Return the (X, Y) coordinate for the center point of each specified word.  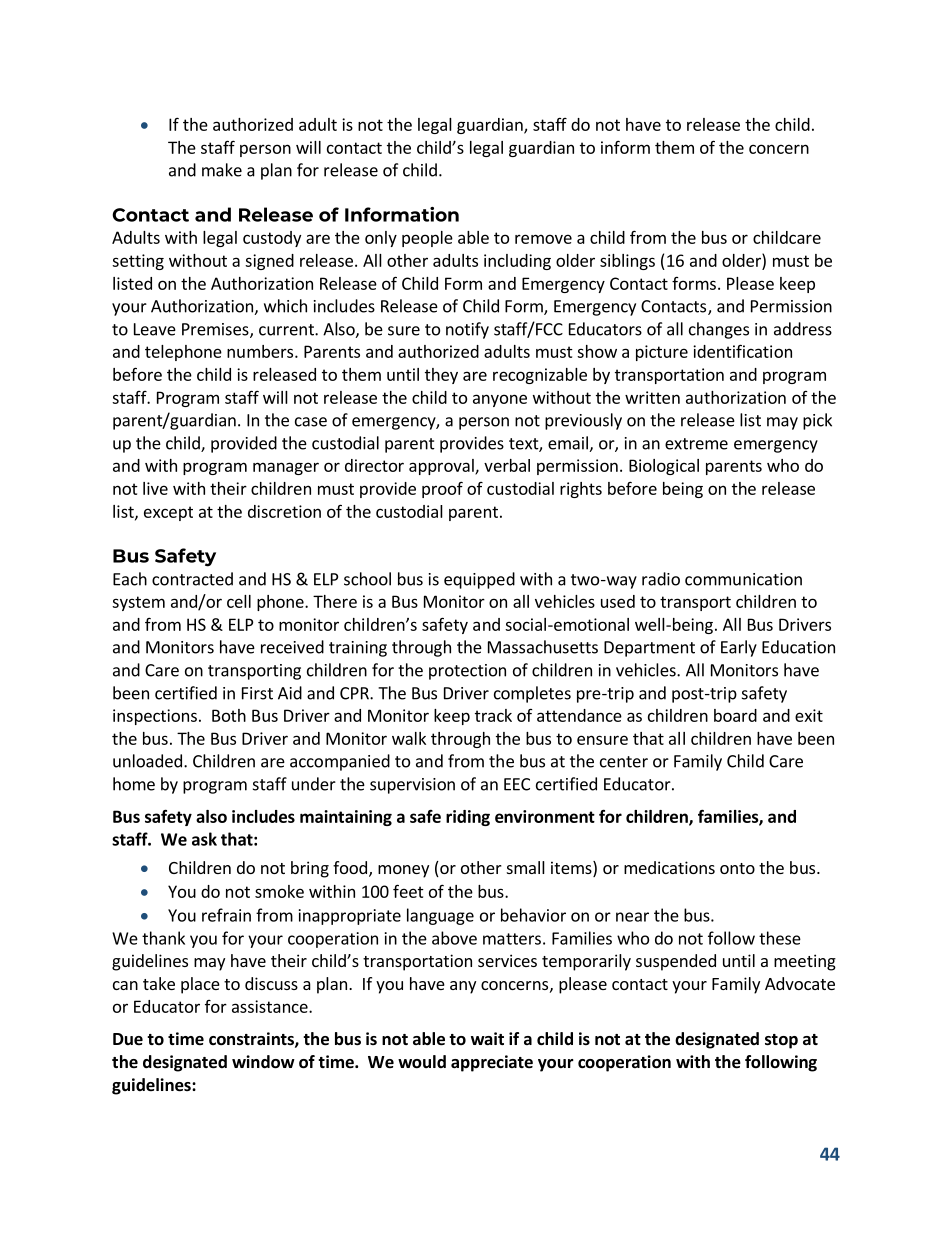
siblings (627, 262)
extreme (696, 444)
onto (737, 868)
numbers (261, 351)
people (427, 239)
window (263, 1062)
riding (468, 818)
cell (239, 601)
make (222, 170)
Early (739, 648)
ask (204, 839)
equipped (479, 580)
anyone (500, 400)
